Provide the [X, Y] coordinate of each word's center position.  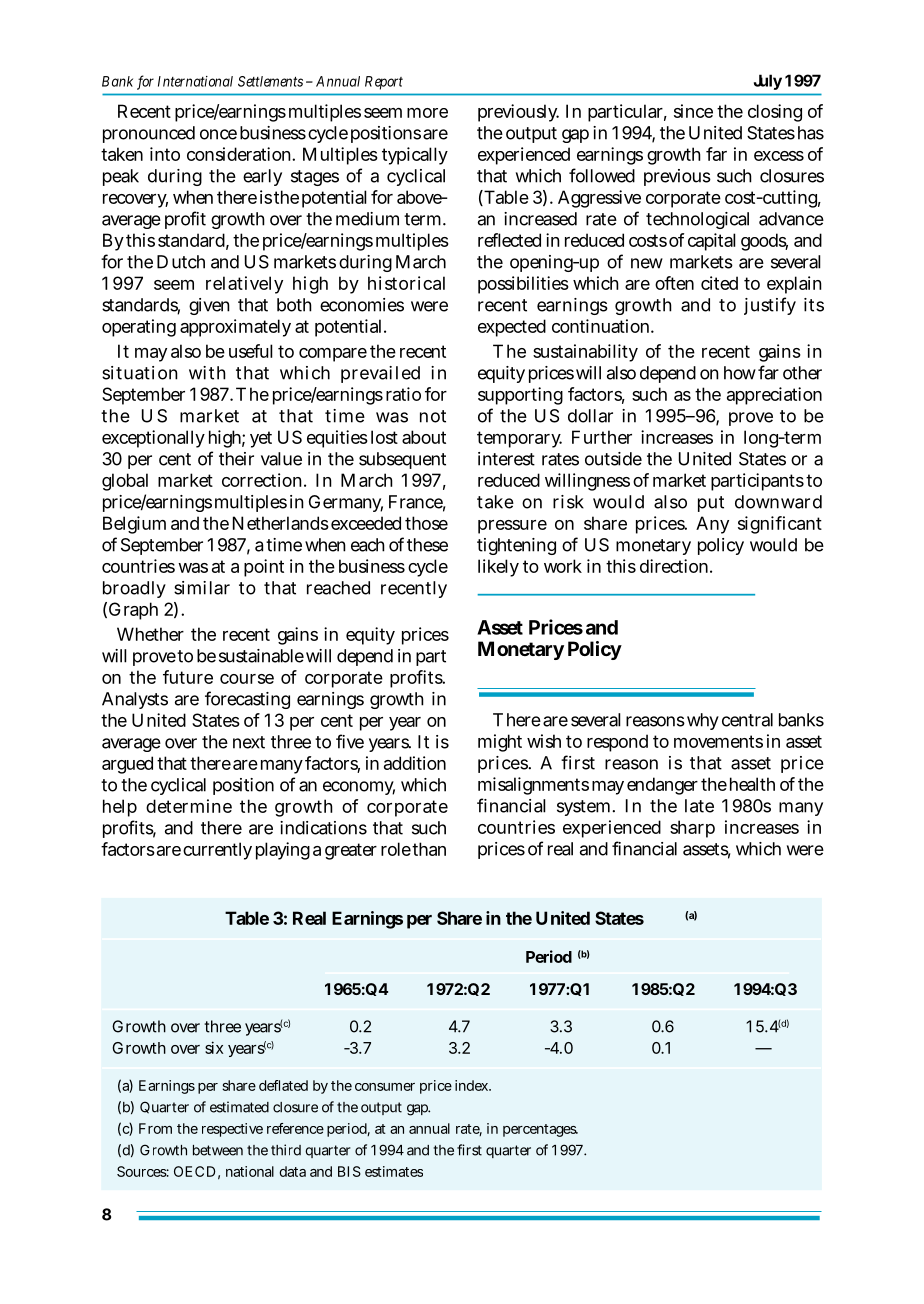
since [693, 111]
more [427, 113]
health [752, 784]
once [218, 134]
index [473, 1085]
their [236, 459]
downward [778, 502]
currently [217, 851]
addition [415, 763]
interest [506, 459]
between [218, 1150]
